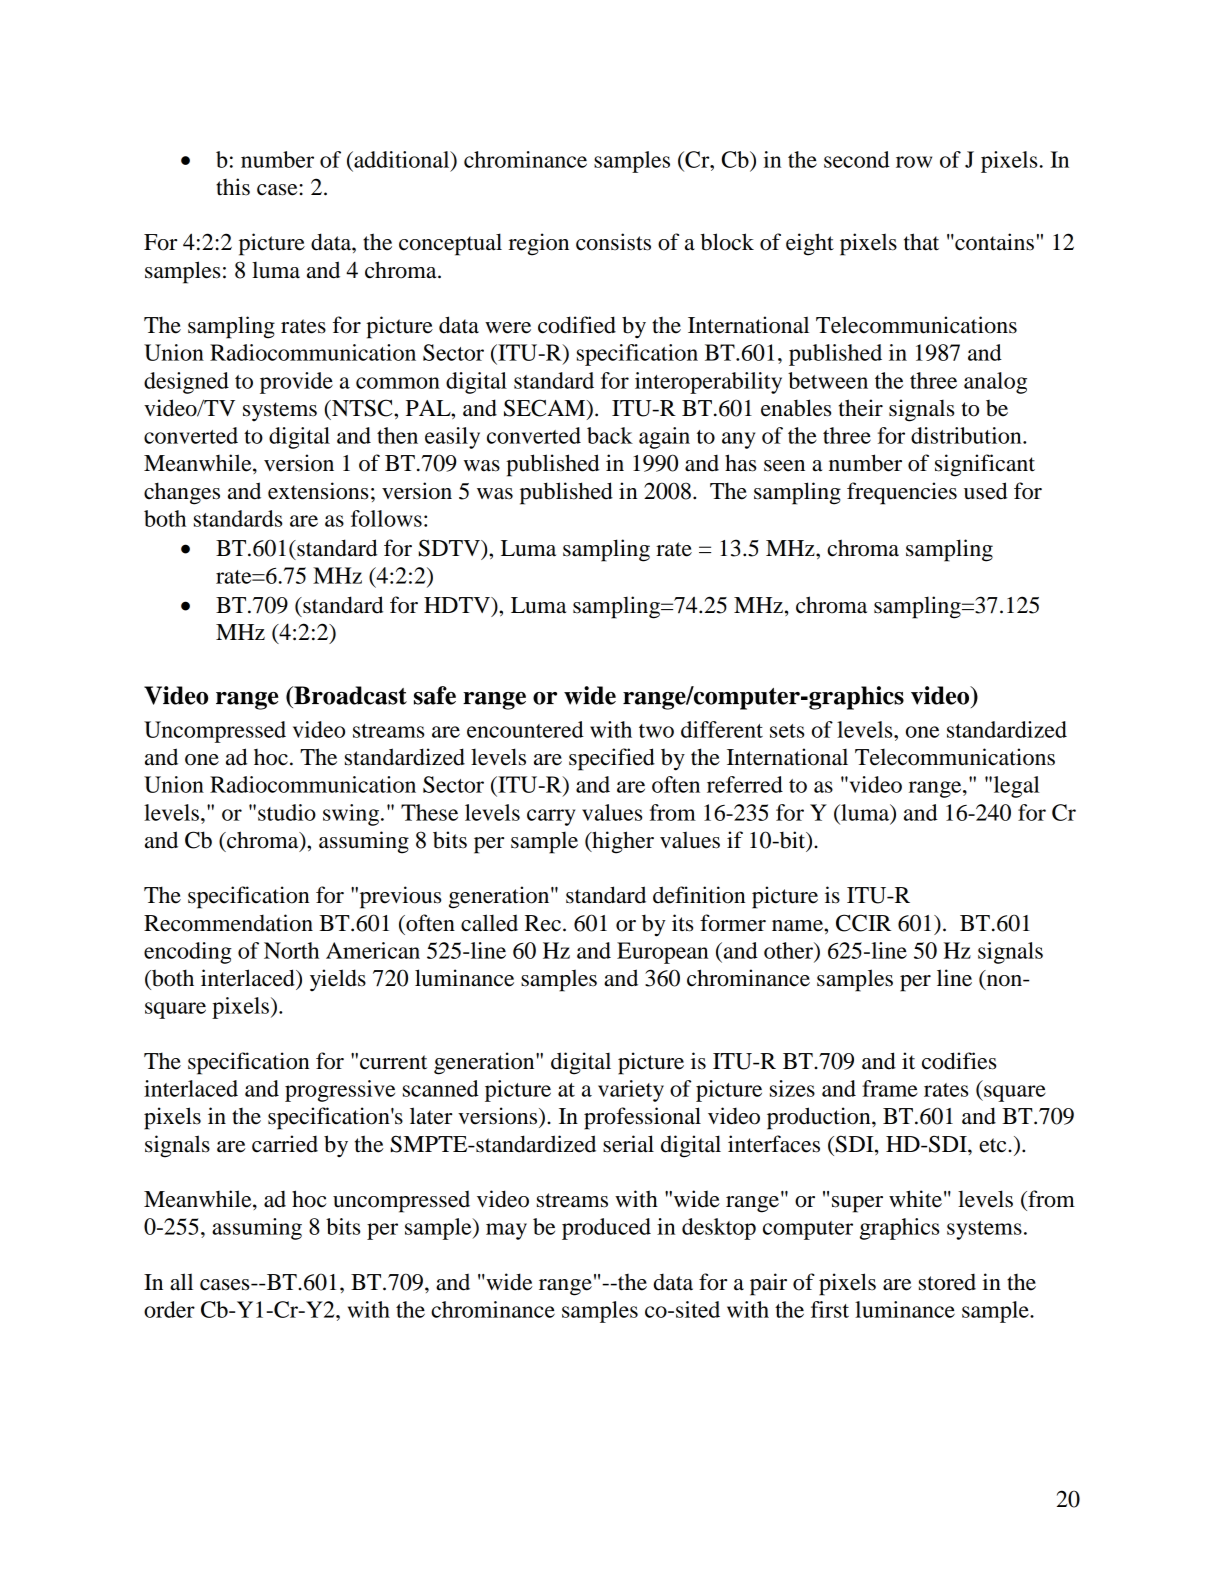 Image resolution: width=1224 pixels, height=1585 pixels. Describe the element at coordinates (947, 1282) in the page. I see `stored` at that location.
